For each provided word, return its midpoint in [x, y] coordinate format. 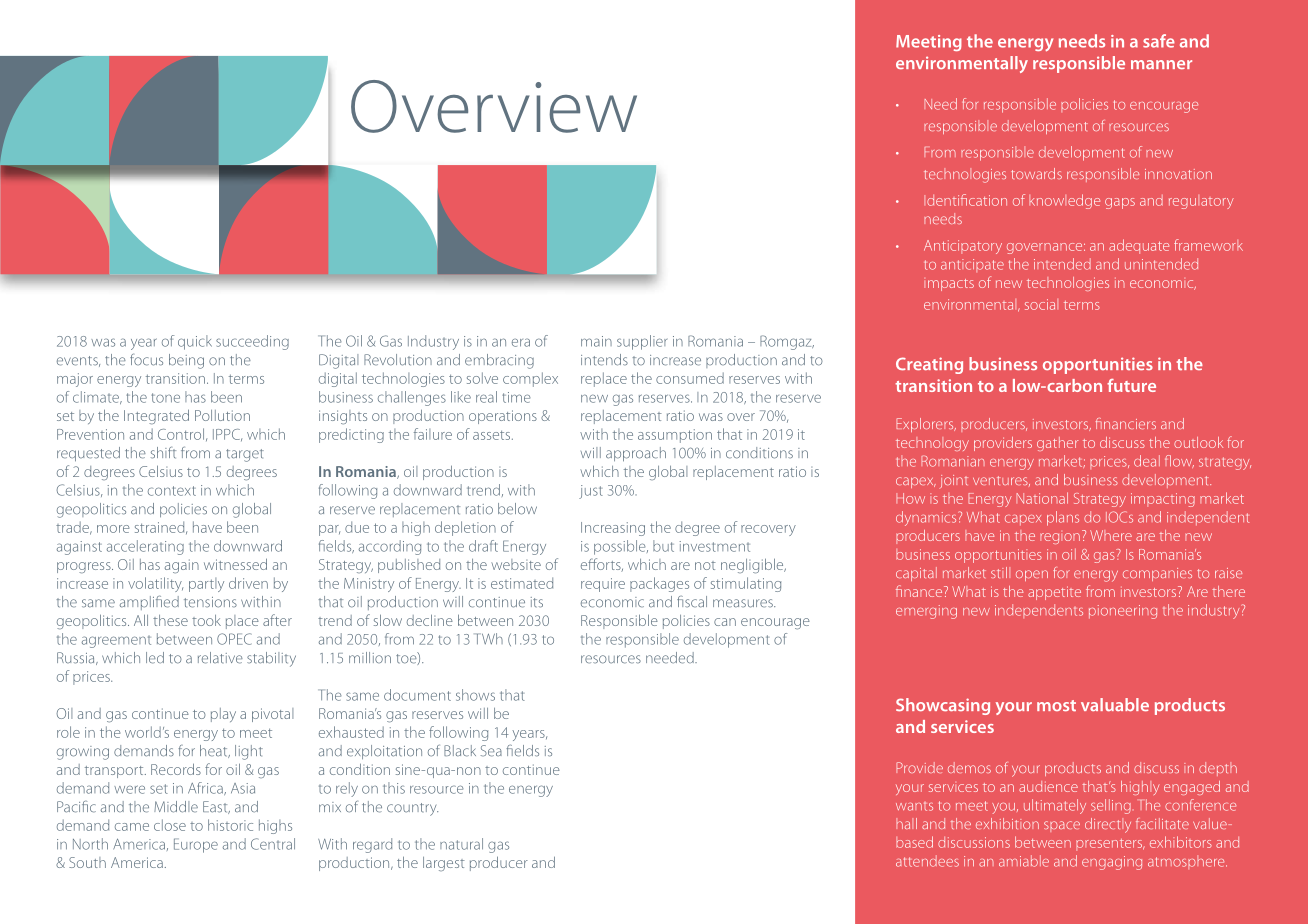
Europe [196, 845]
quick [195, 342]
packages [659, 584]
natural [461, 844]
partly [206, 585]
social [1041, 304]
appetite [1054, 593]
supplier [642, 342]
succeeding [252, 342]
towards [1036, 173]
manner [1161, 64]
